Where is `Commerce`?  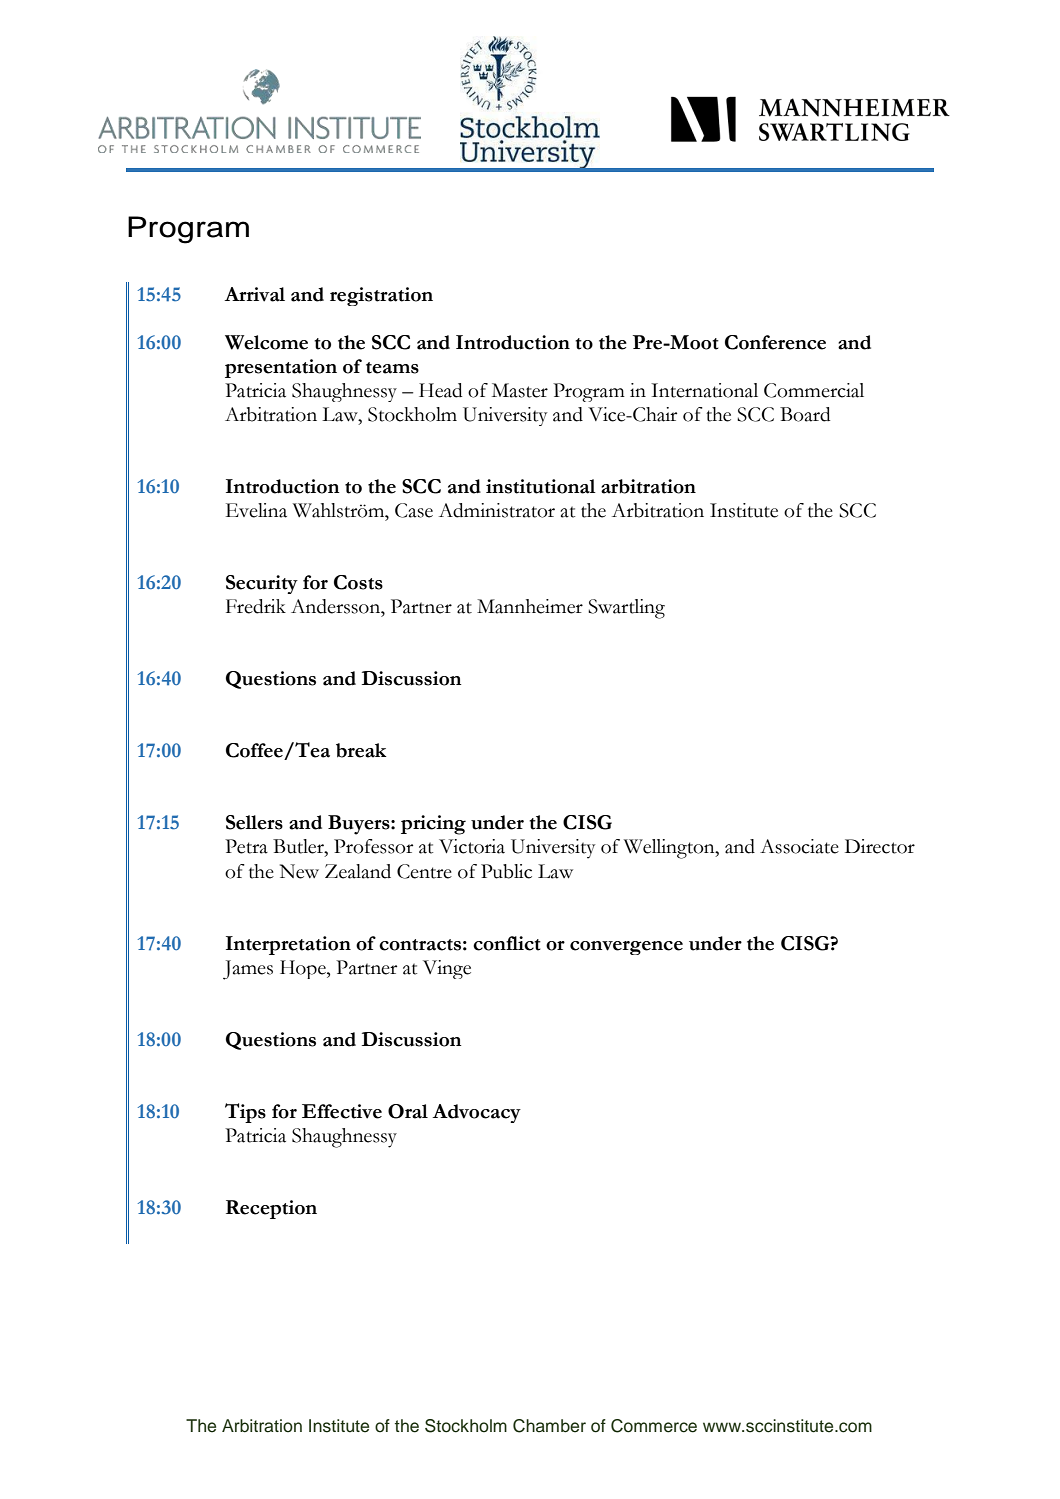
Commerce is located at coordinates (654, 1426).
